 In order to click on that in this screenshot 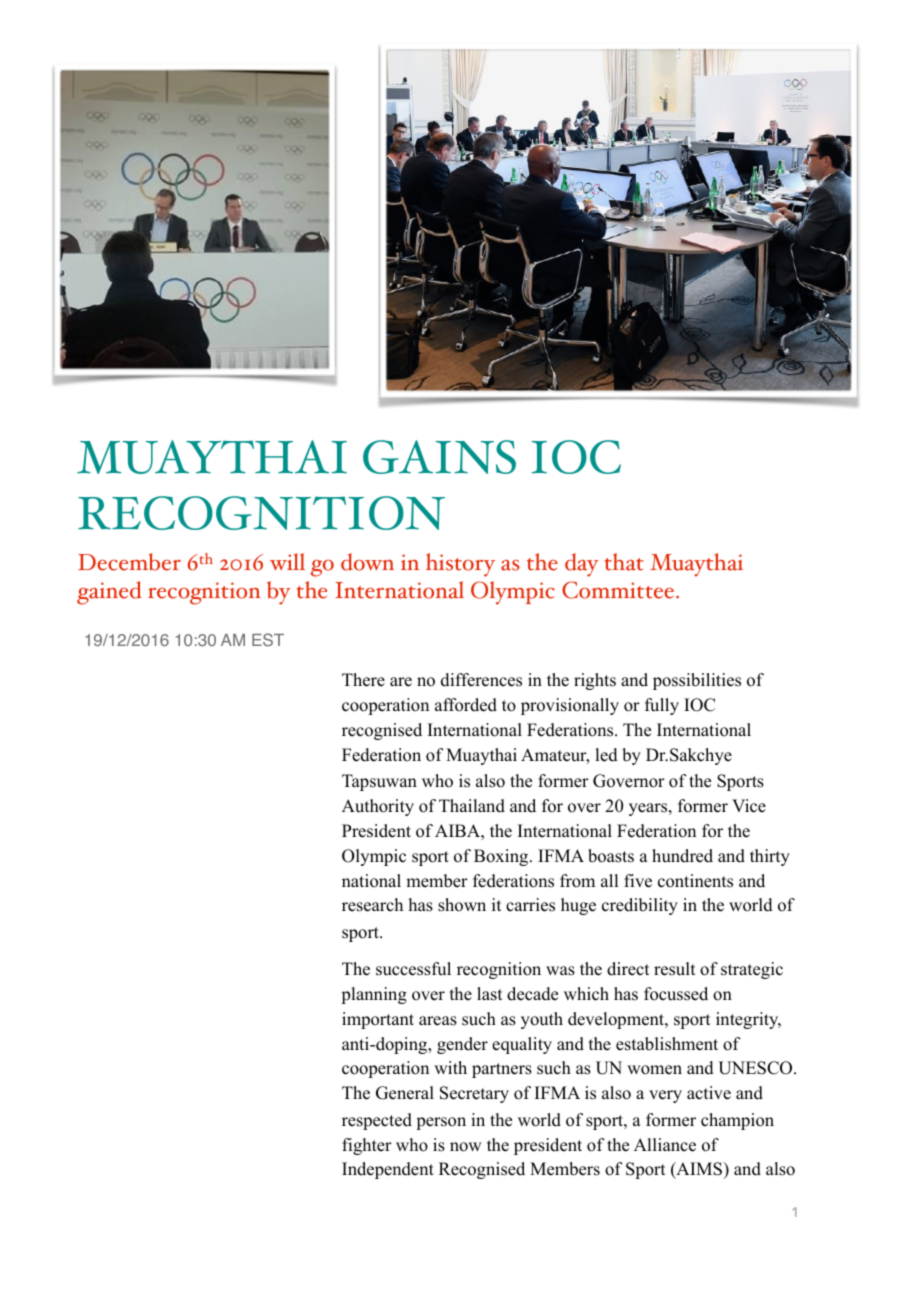, I will do `click(624, 562)`.
